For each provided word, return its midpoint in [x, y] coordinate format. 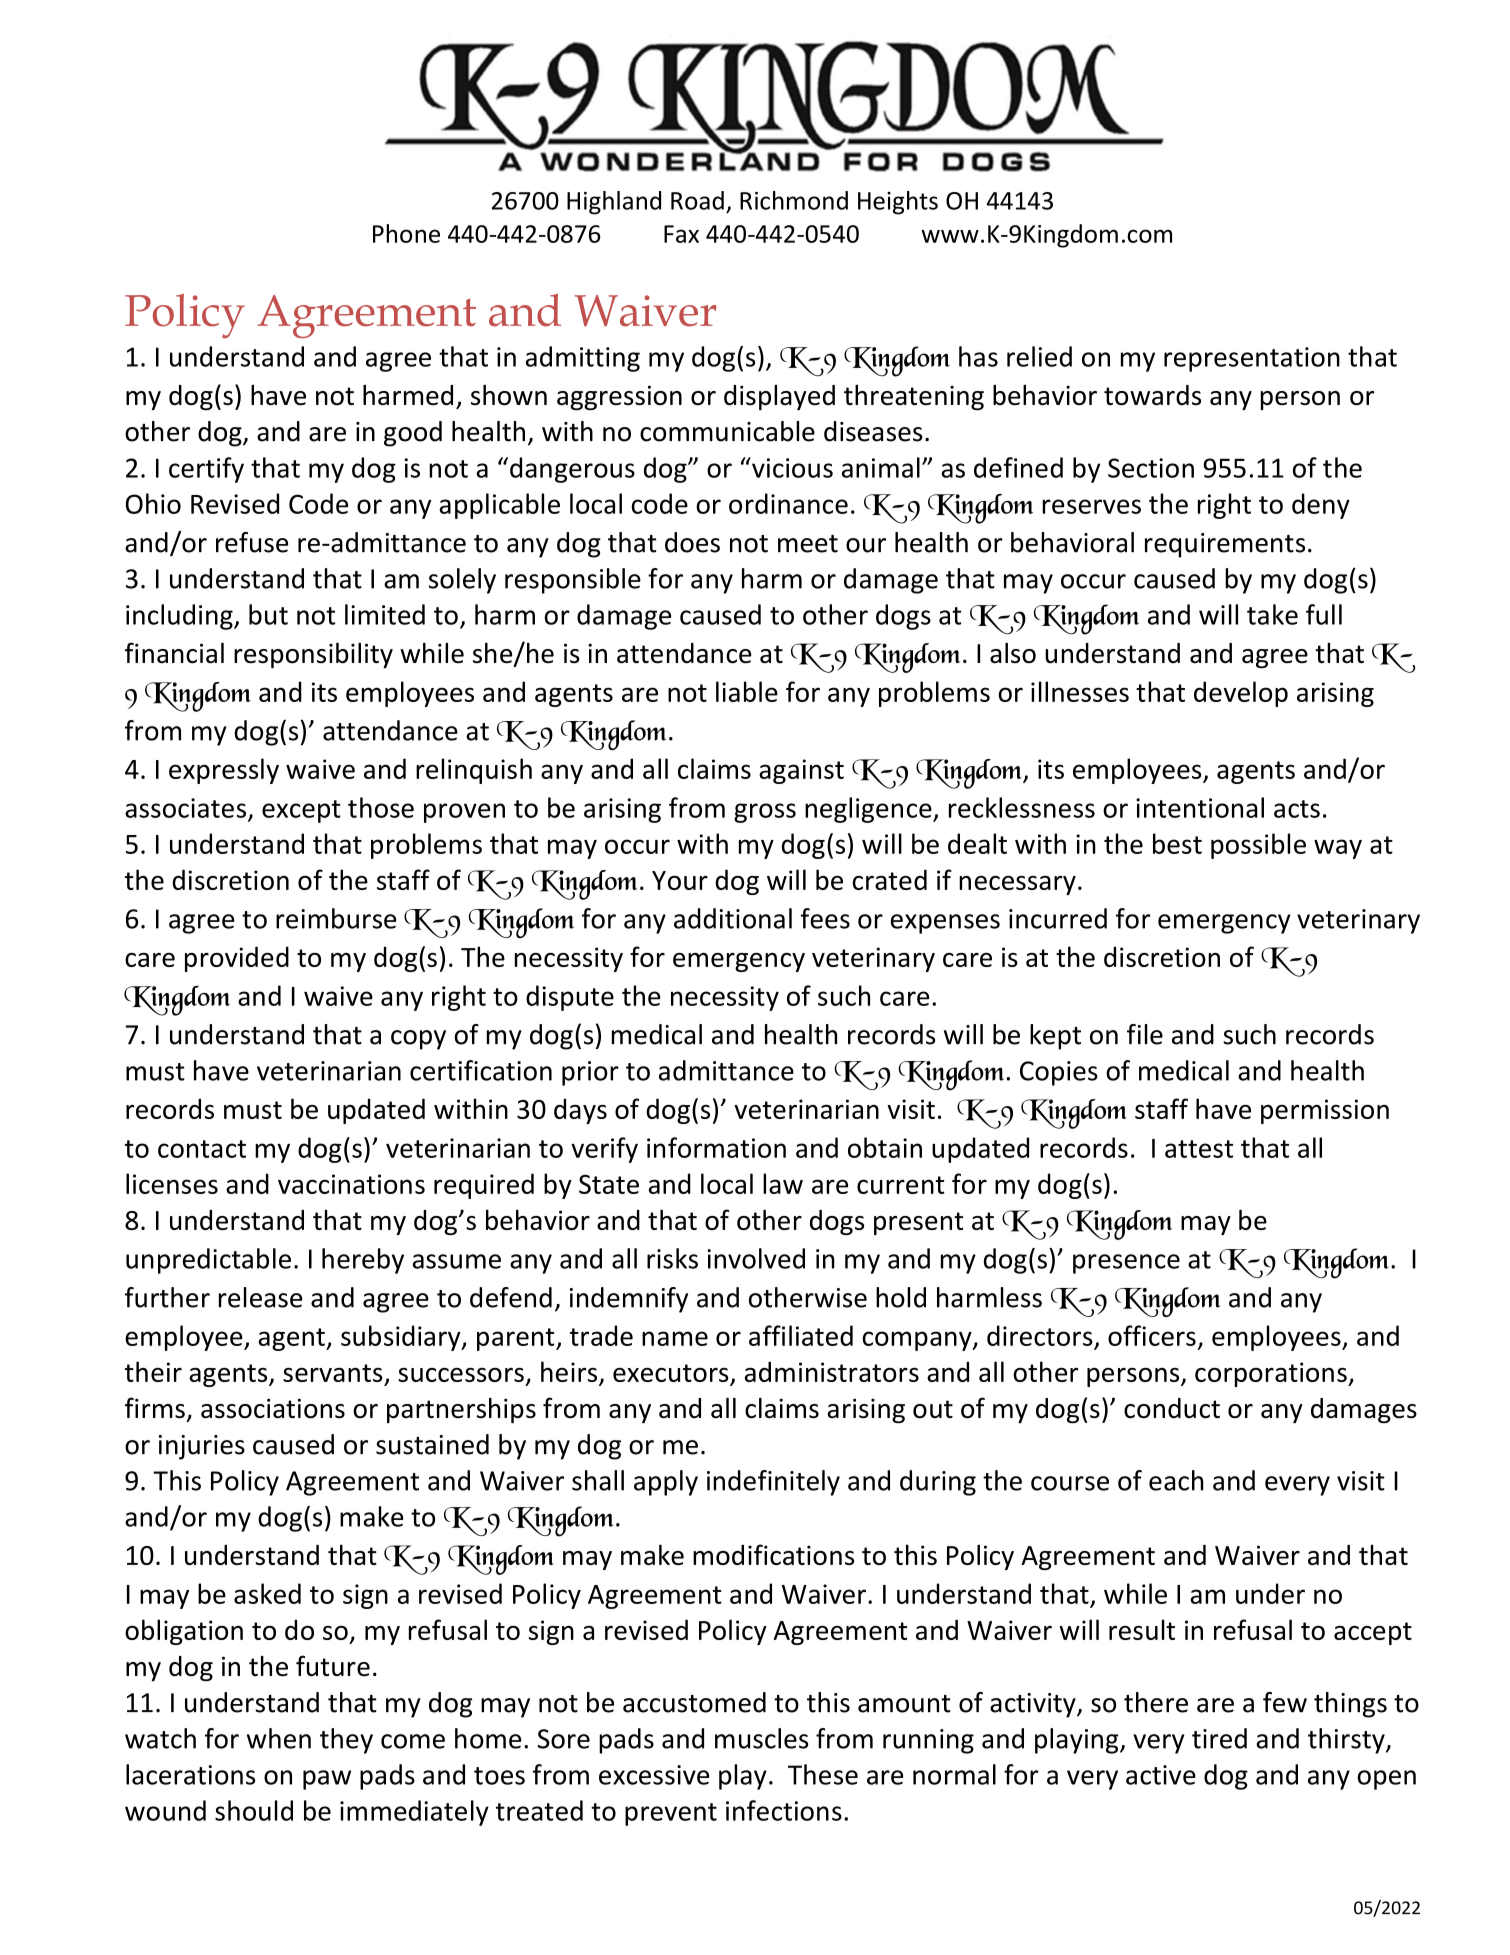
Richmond [794, 200]
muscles [762, 1738]
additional [733, 918]
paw [327, 1780]
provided [237, 959]
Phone [406, 233]
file [1145, 1034]
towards [1152, 395]
